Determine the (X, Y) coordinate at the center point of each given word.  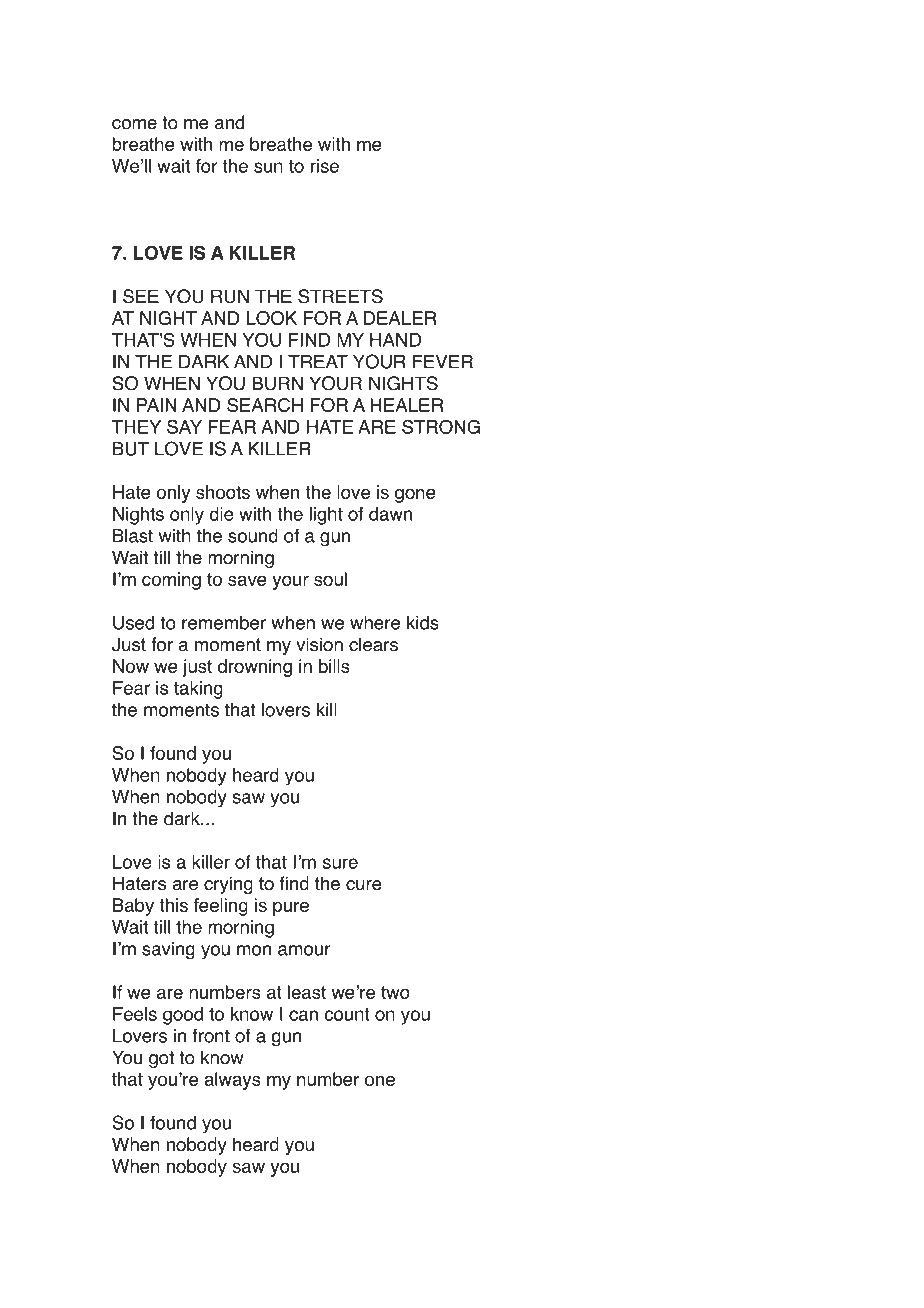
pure (291, 908)
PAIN (157, 405)
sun (268, 167)
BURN (277, 383)
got (161, 1059)
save (247, 580)
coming (171, 581)
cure (364, 885)
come (134, 124)
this (173, 905)
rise (325, 166)
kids (423, 623)
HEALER (406, 405)
